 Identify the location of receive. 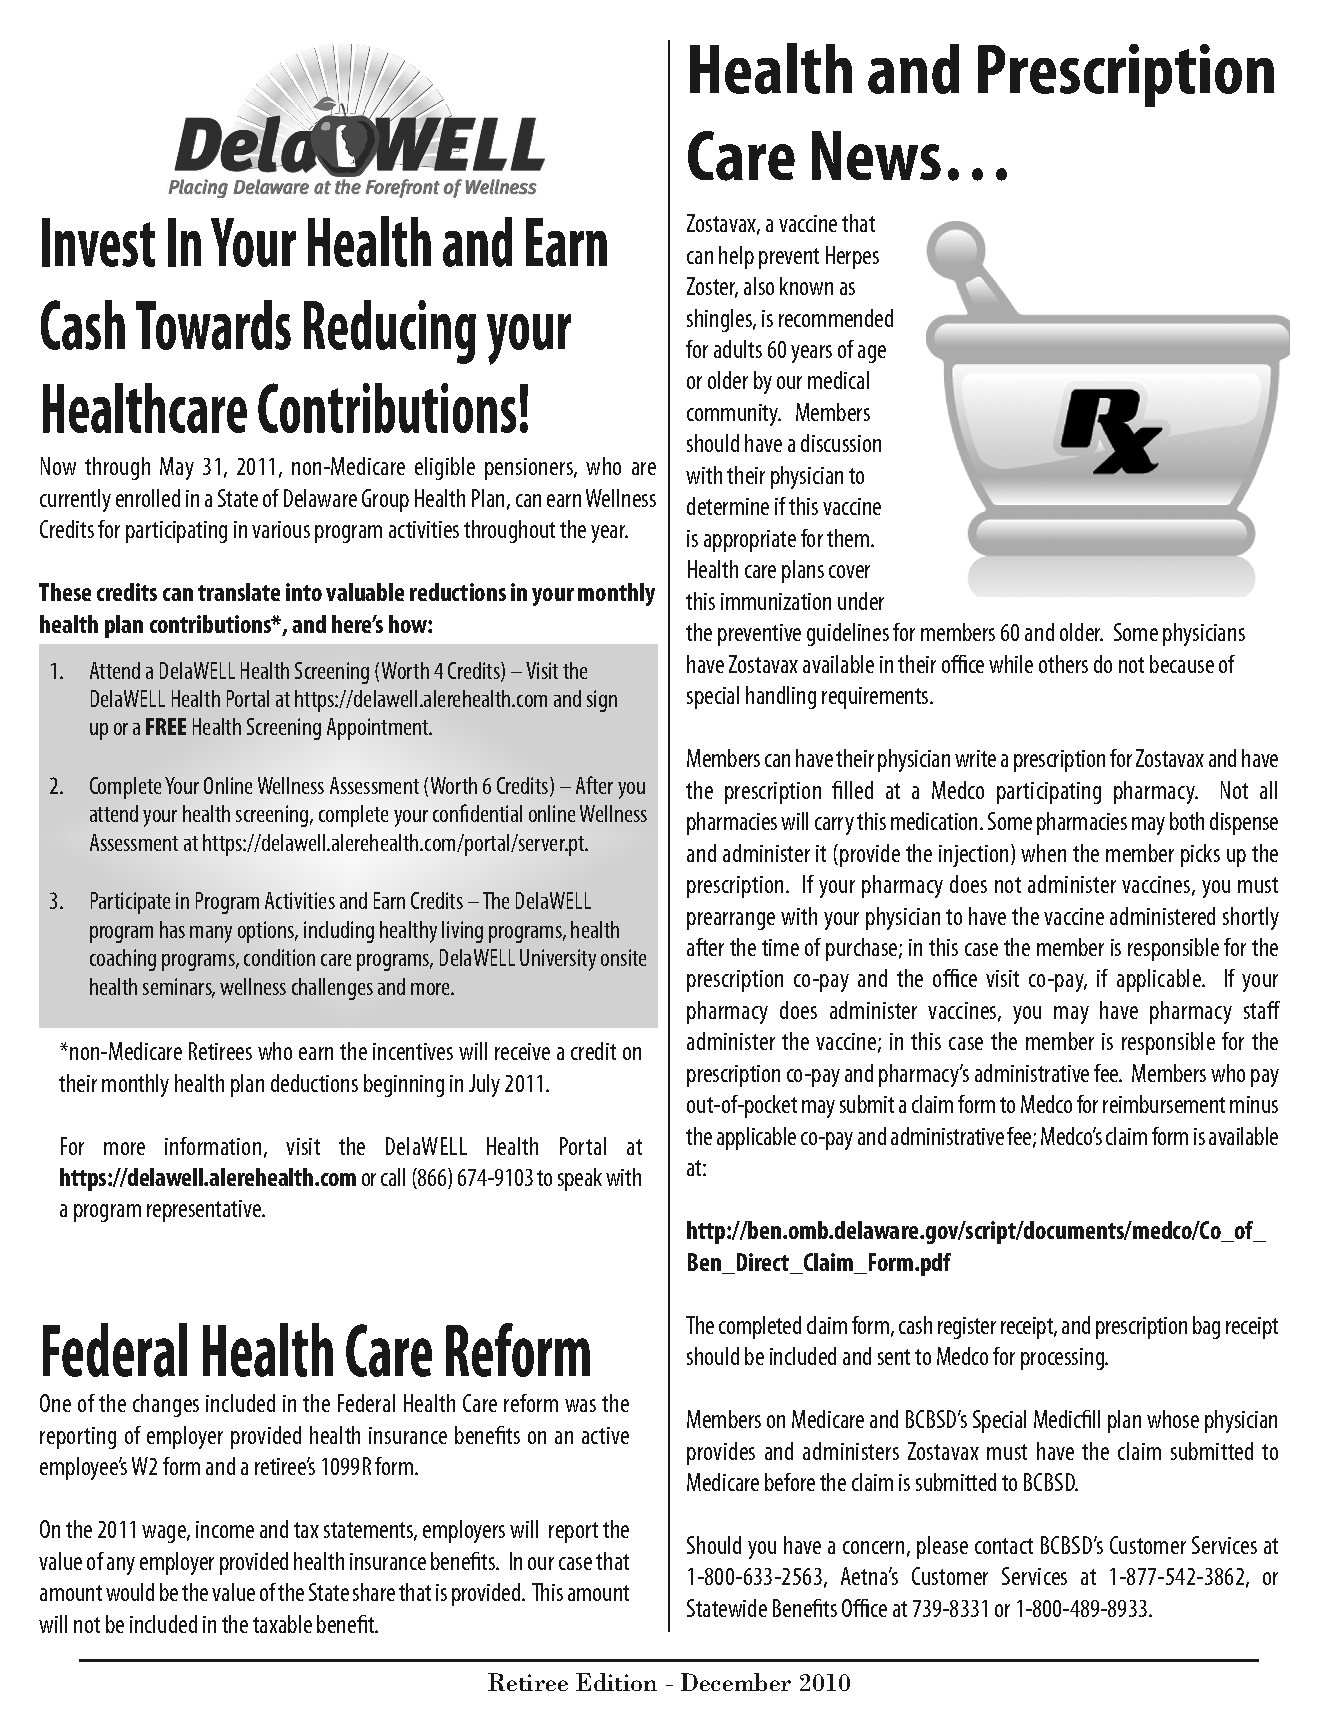
(522, 1051).
